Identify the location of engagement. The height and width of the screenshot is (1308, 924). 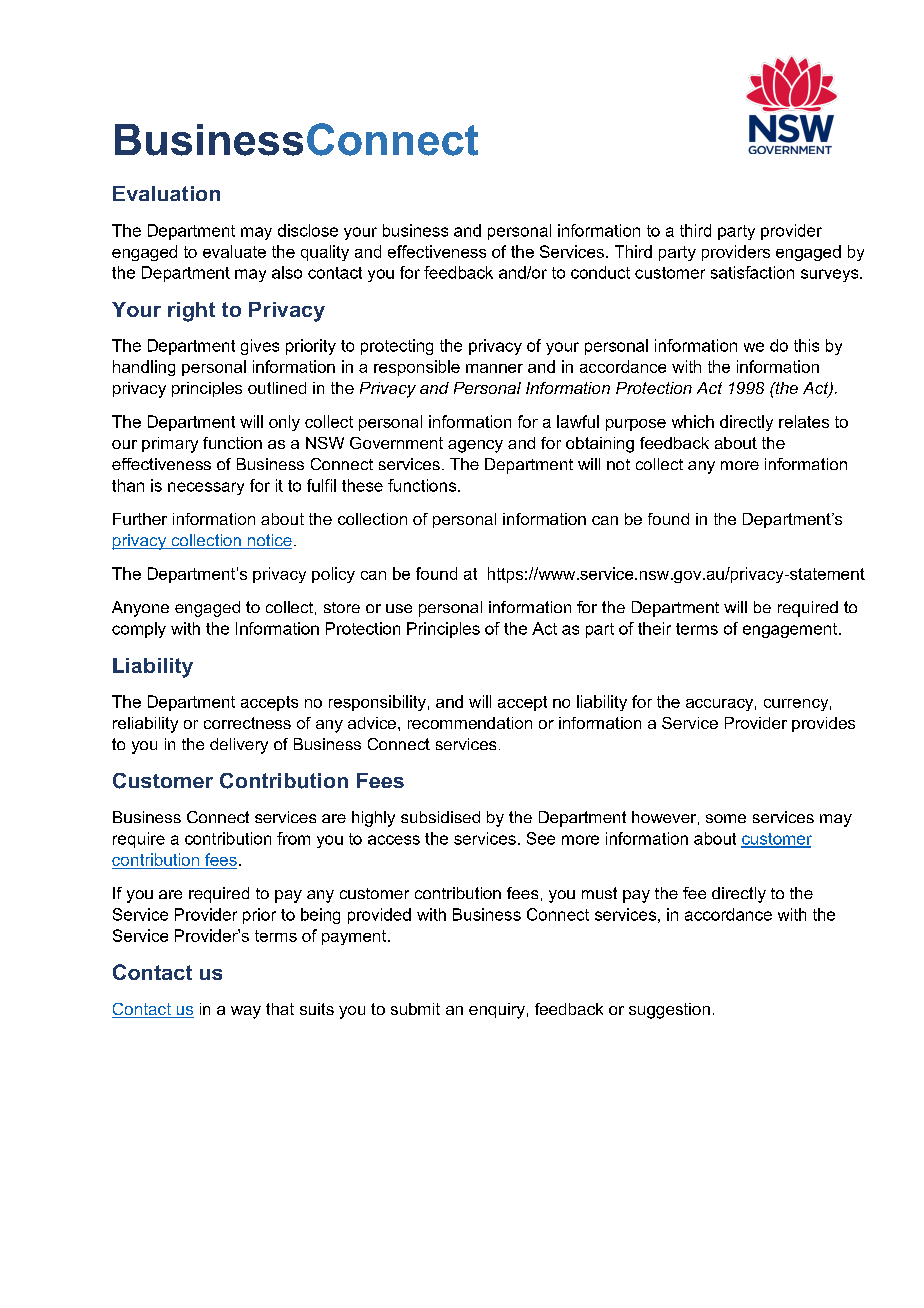
(790, 630).
